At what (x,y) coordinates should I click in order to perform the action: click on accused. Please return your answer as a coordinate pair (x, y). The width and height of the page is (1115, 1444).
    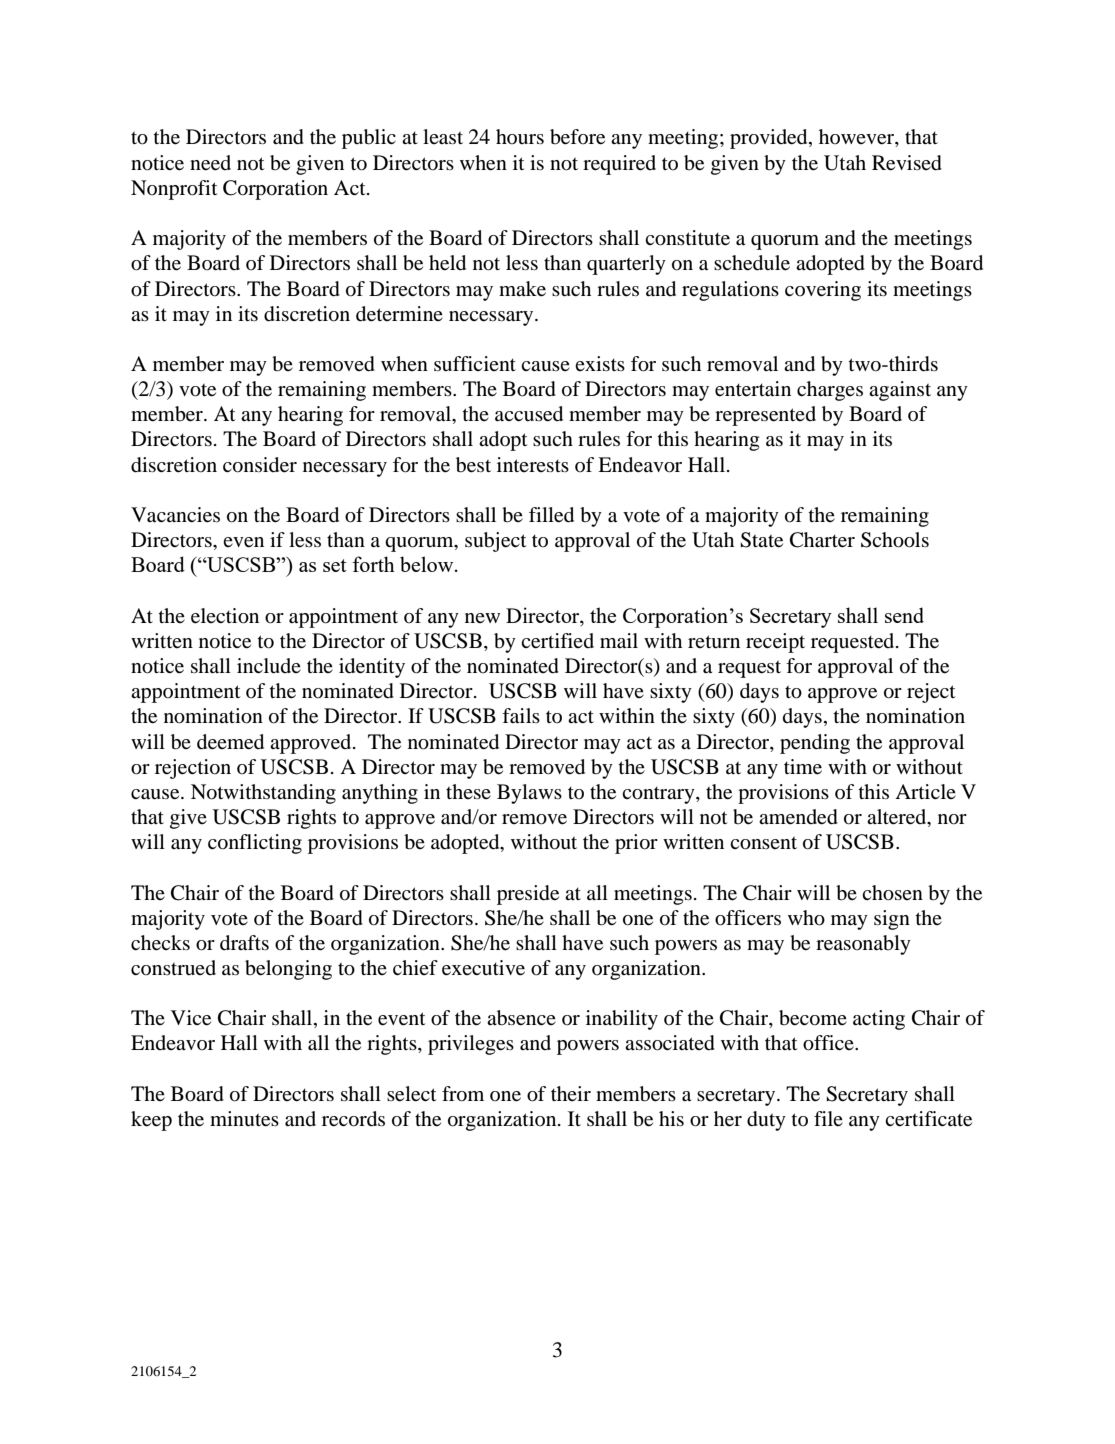
    Looking at the image, I should click on (529, 414).
